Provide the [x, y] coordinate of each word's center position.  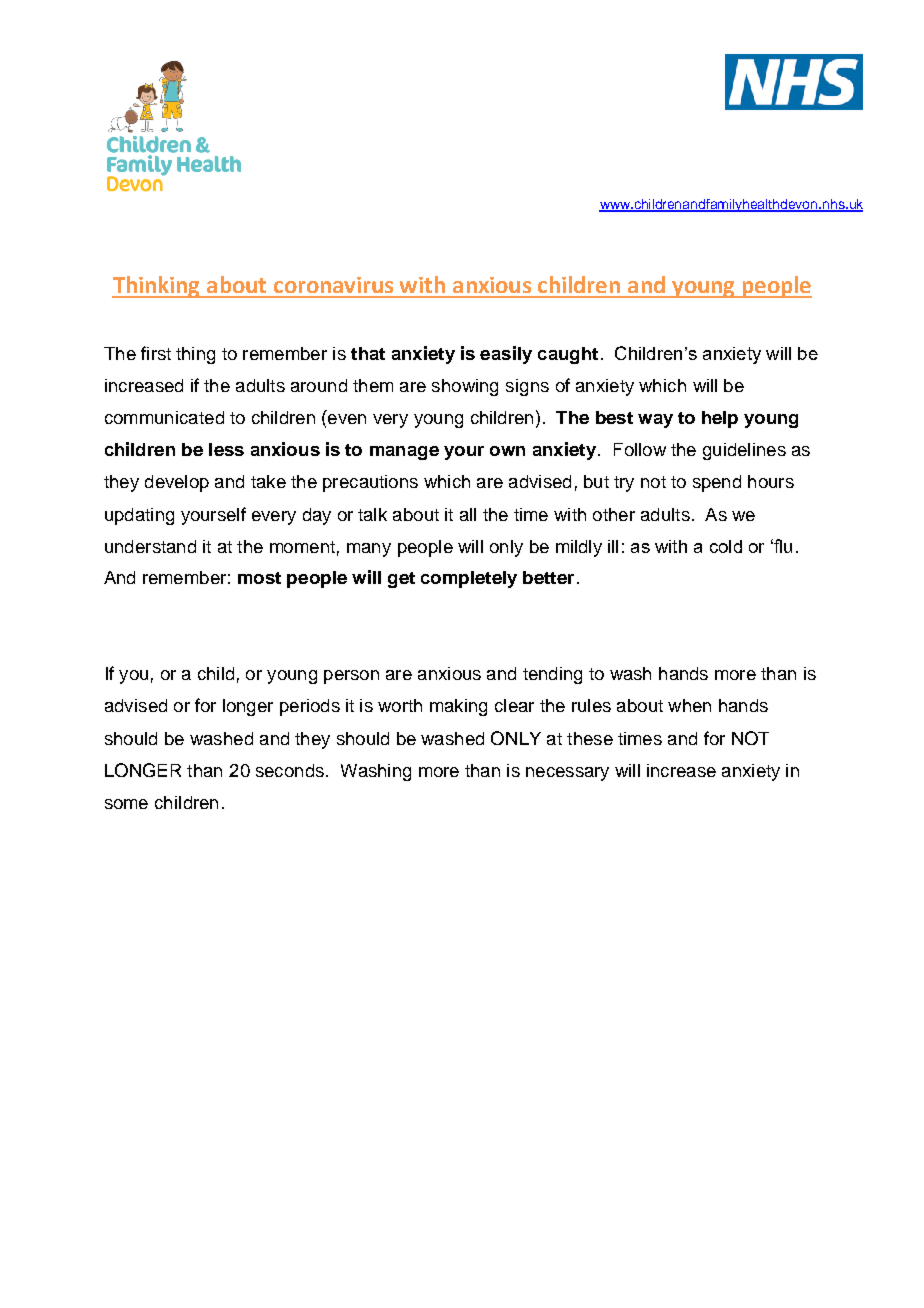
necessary [567, 774]
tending [552, 675]
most [259, 578]
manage [404, 453]
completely [469, 579]
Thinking [157, 287]
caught [568, 355]
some [126, 804]
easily [506, 355]
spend [717, 483]
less [226, 449]
